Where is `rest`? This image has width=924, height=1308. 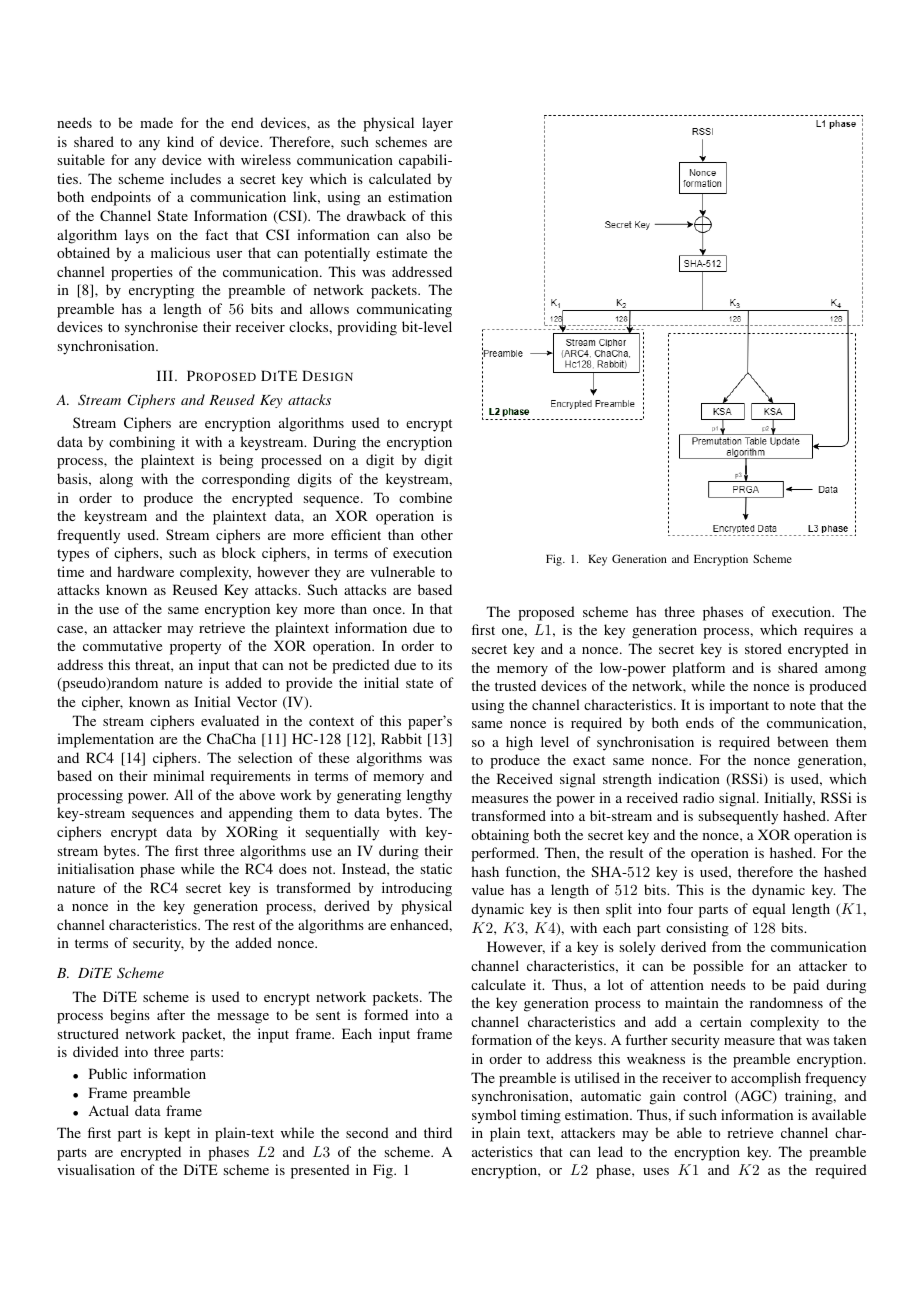
rest is located at coordinates (244, 925).
